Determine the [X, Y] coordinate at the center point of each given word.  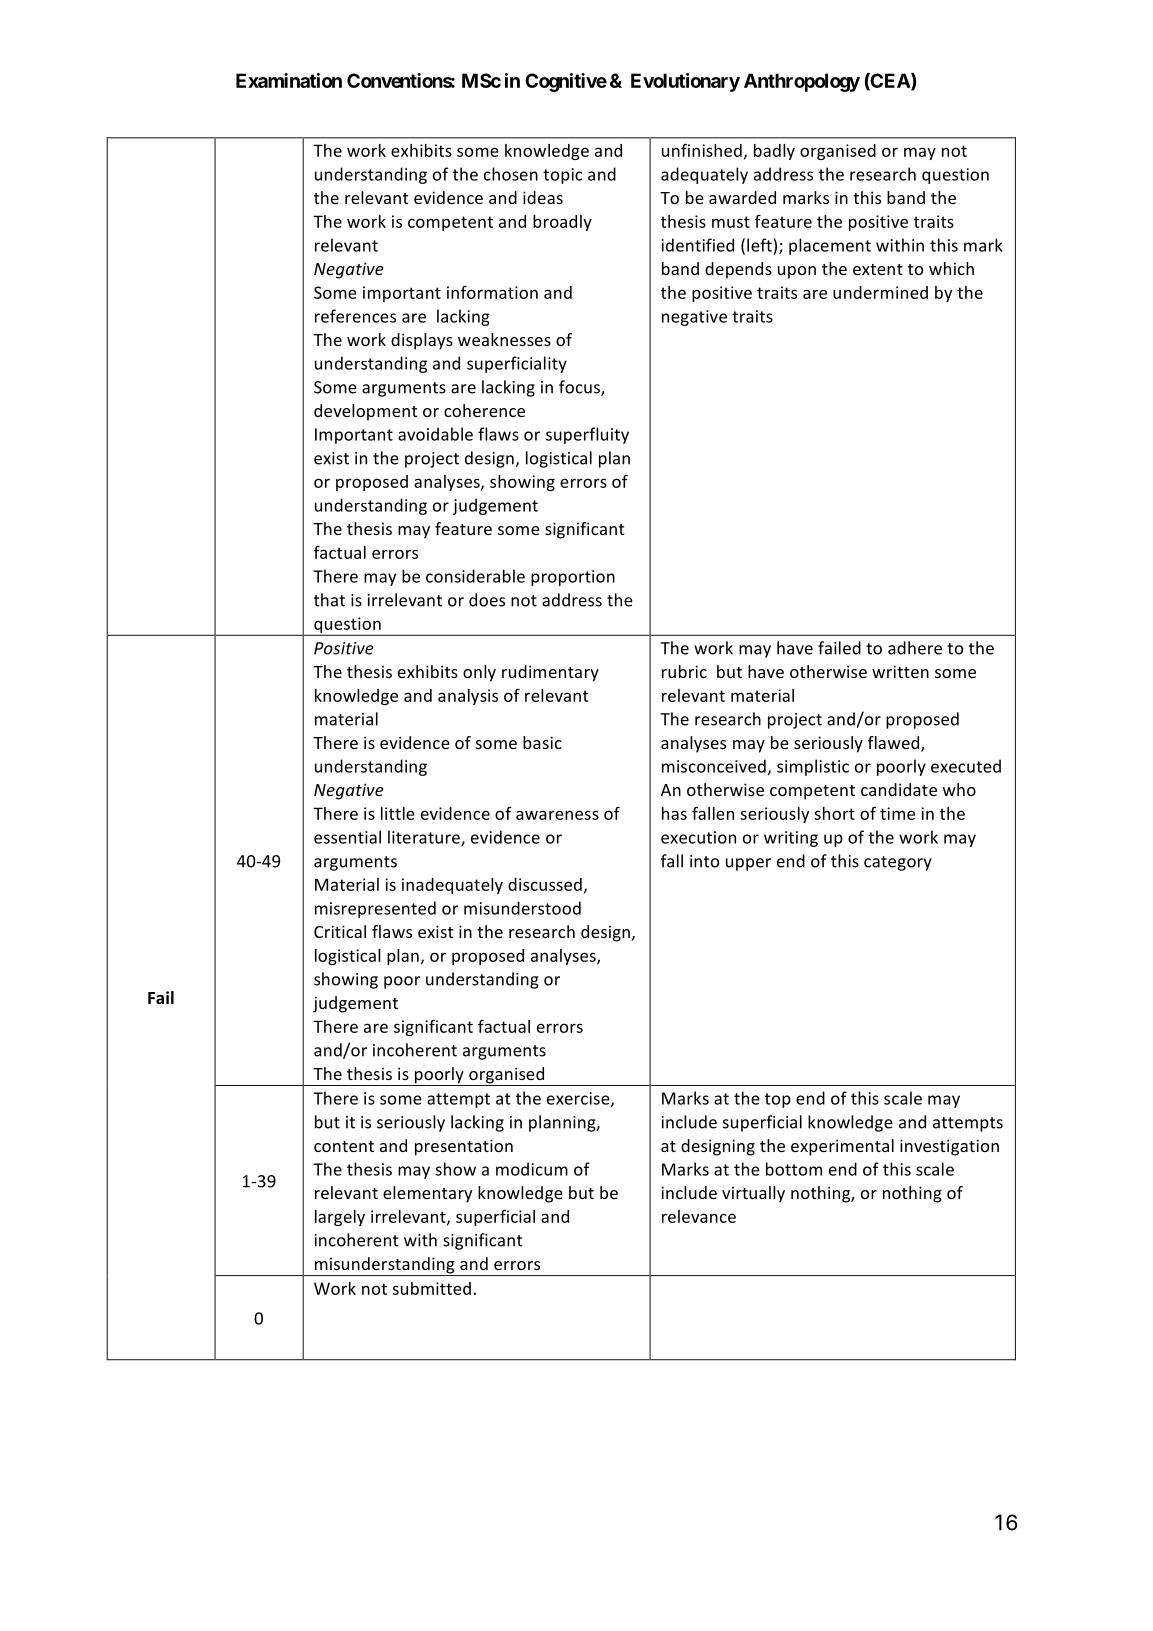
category [898, 863]
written [900, 671]
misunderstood [522, 908]
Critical [340, 931]
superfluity [587, 435]
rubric [684, 671]
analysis [468, 697]
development [365, 412]
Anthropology [802, 82]
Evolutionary [685, 82]
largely [340, 1218]
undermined [880, 292]
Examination [289, 80]
